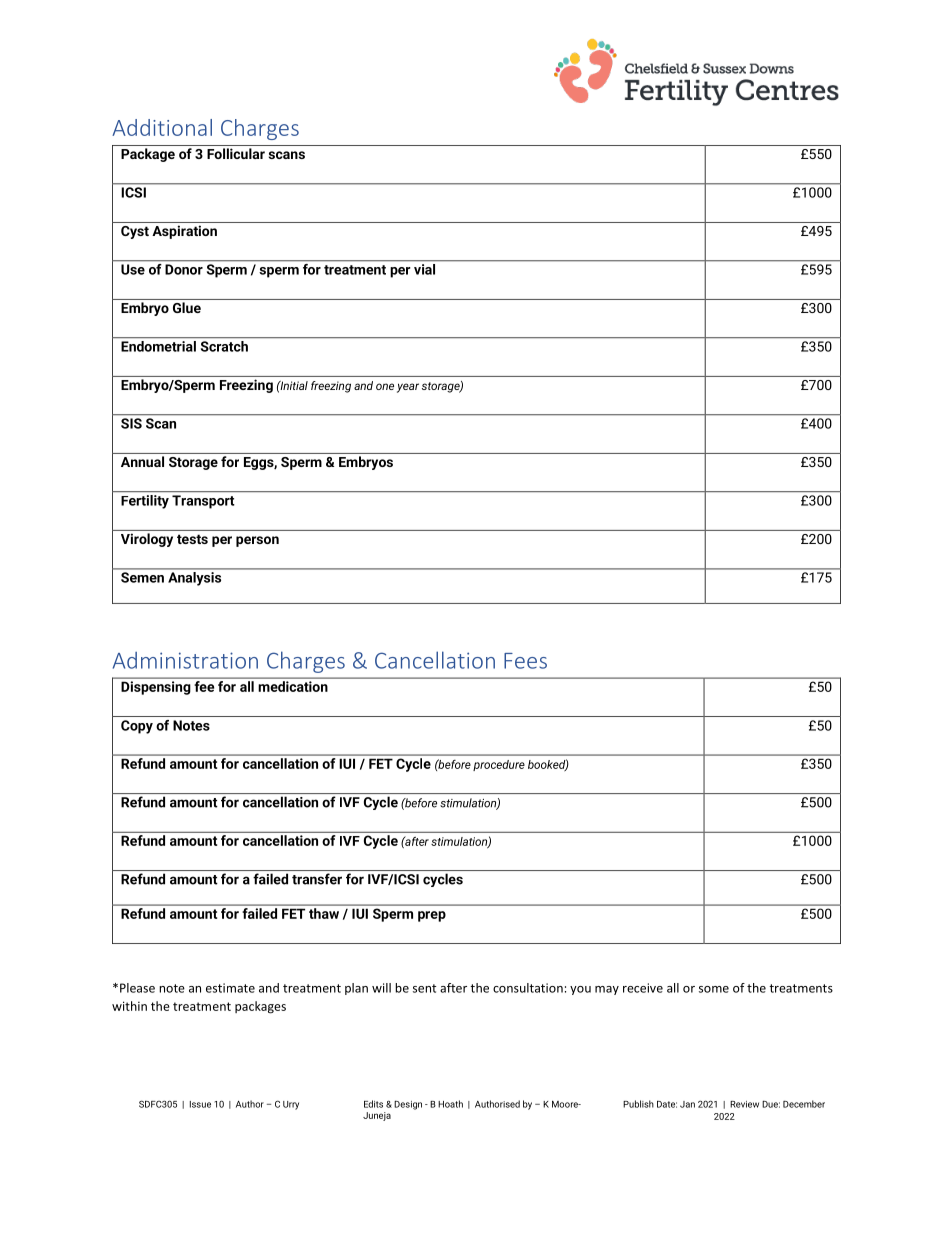 Image resolution: width=952 pixels, height=1233 pixels. Describe the element at coordinates (195, 579) in the screenshot. I see `Analysis` at that location.
